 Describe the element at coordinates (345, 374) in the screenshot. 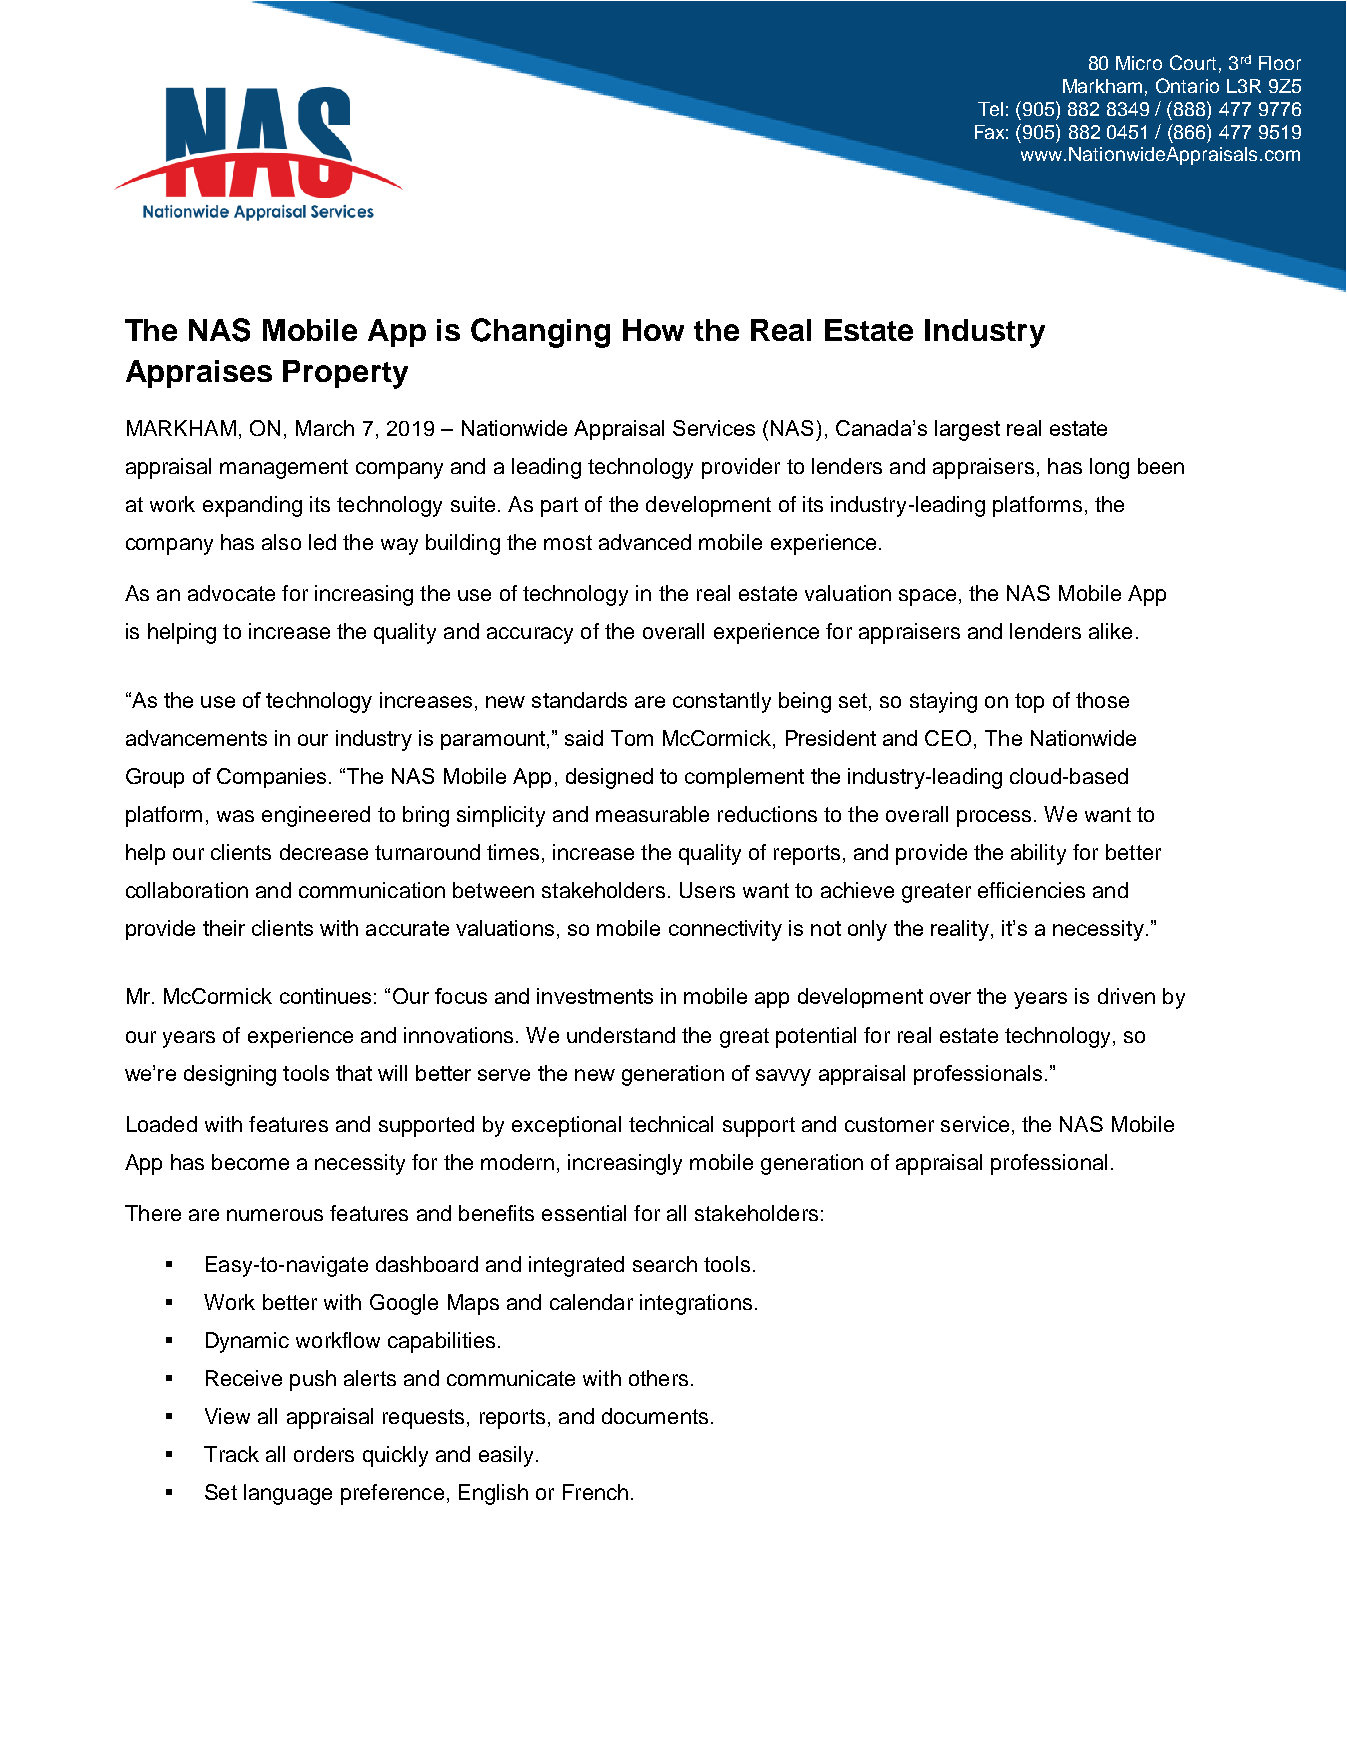

I see `Property` at that location.
